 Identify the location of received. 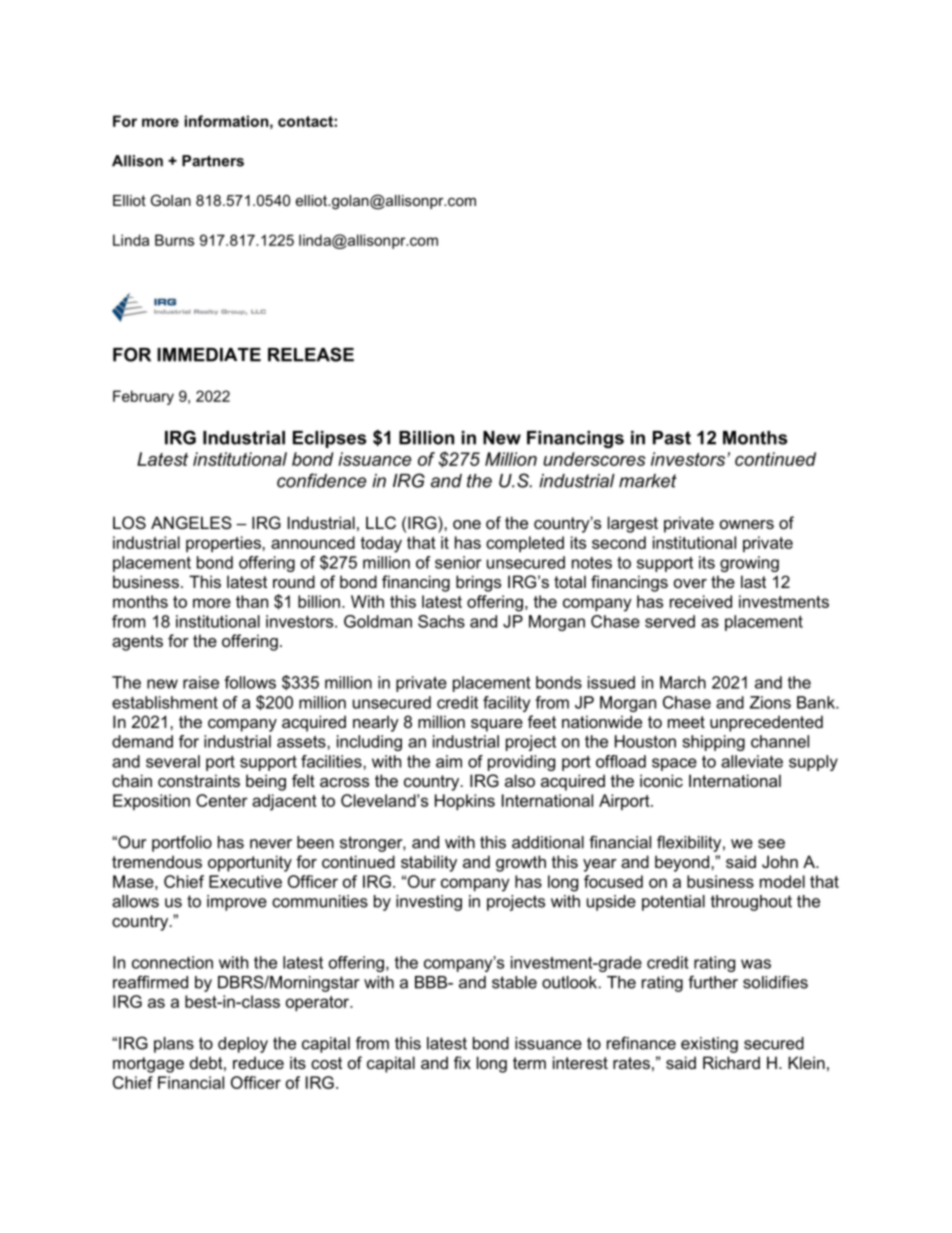
(701, 601).
